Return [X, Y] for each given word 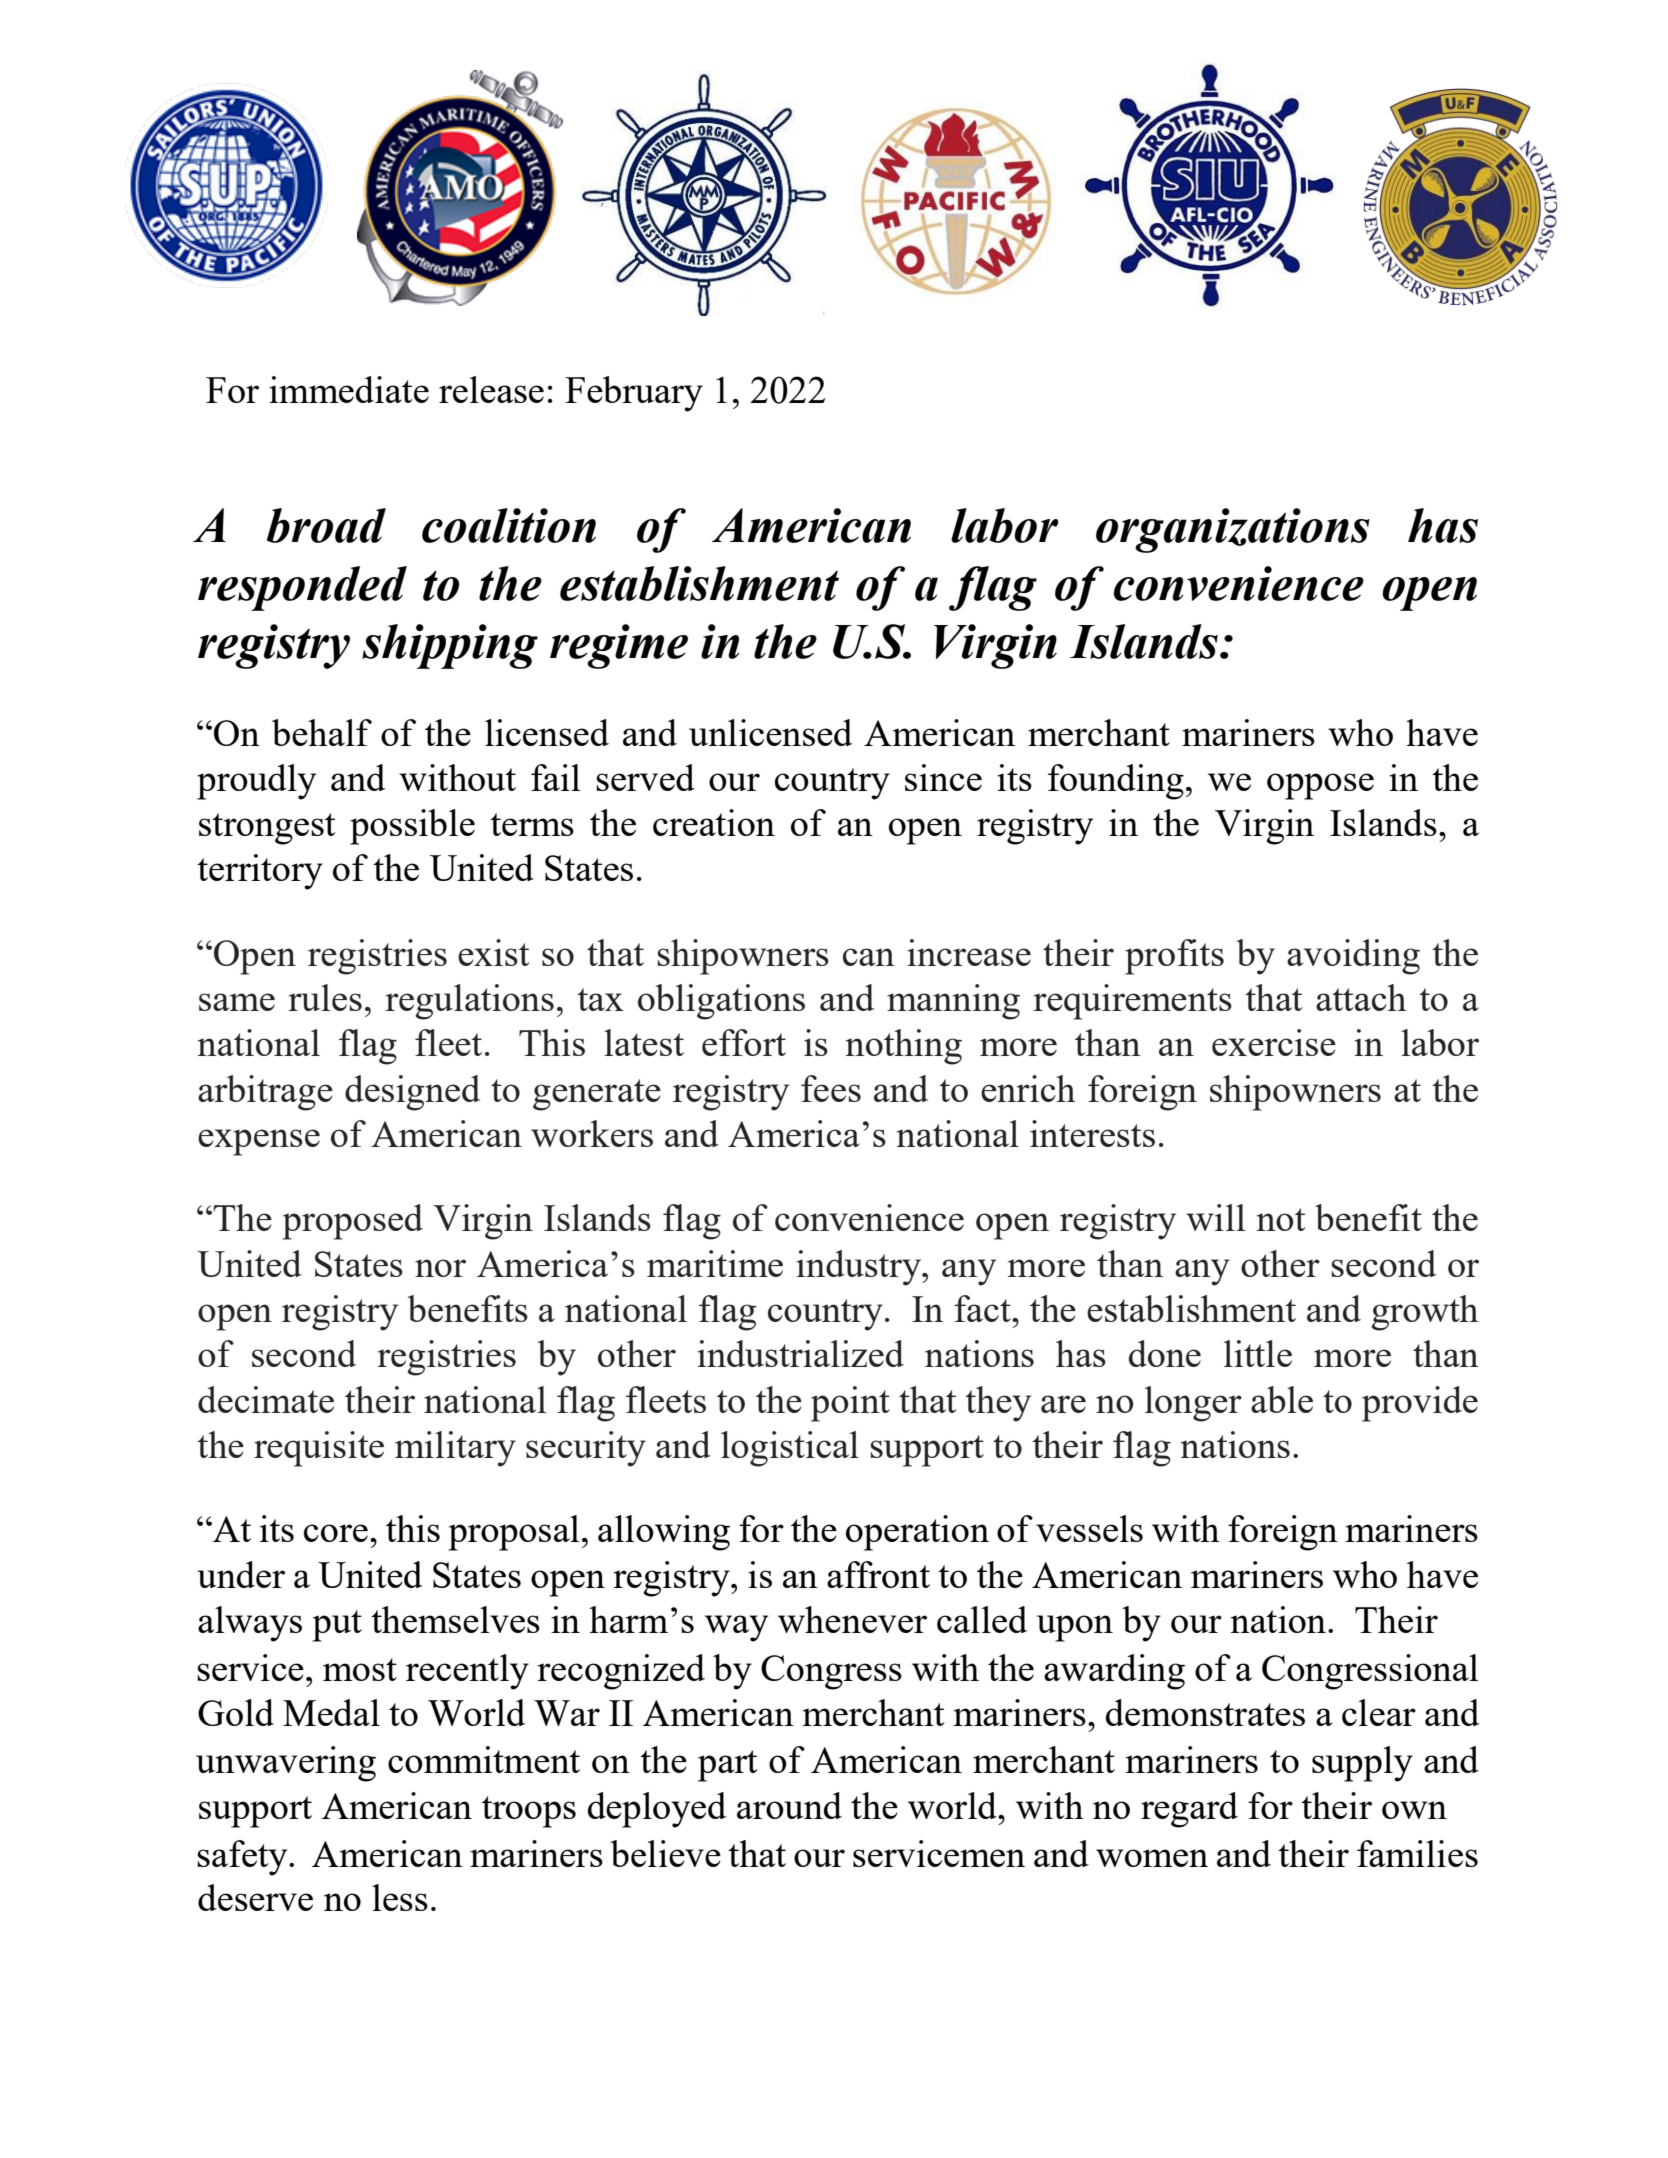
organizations [1233, 530]
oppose [1320, 786]
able [1282, 1399]
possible [412, 827]
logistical [790, 1449]
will [1215, 1217]
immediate [349, 389]
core [336, 1533]
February [634, 394]
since [943, 777]
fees [831, 1088]
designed [412, 1093]
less [400, 1897]
